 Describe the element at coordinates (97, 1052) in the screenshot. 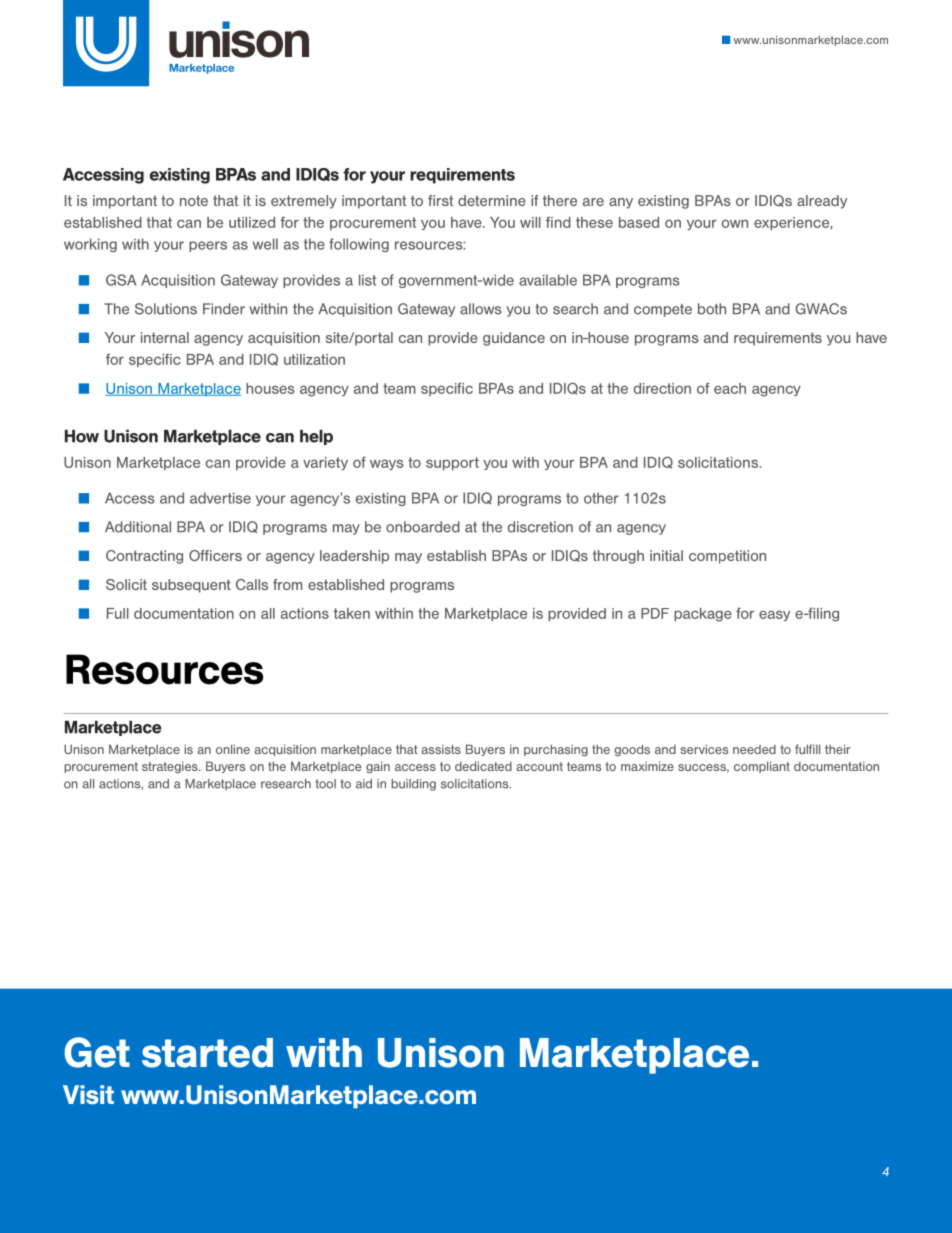

I see `Get` at that location.
